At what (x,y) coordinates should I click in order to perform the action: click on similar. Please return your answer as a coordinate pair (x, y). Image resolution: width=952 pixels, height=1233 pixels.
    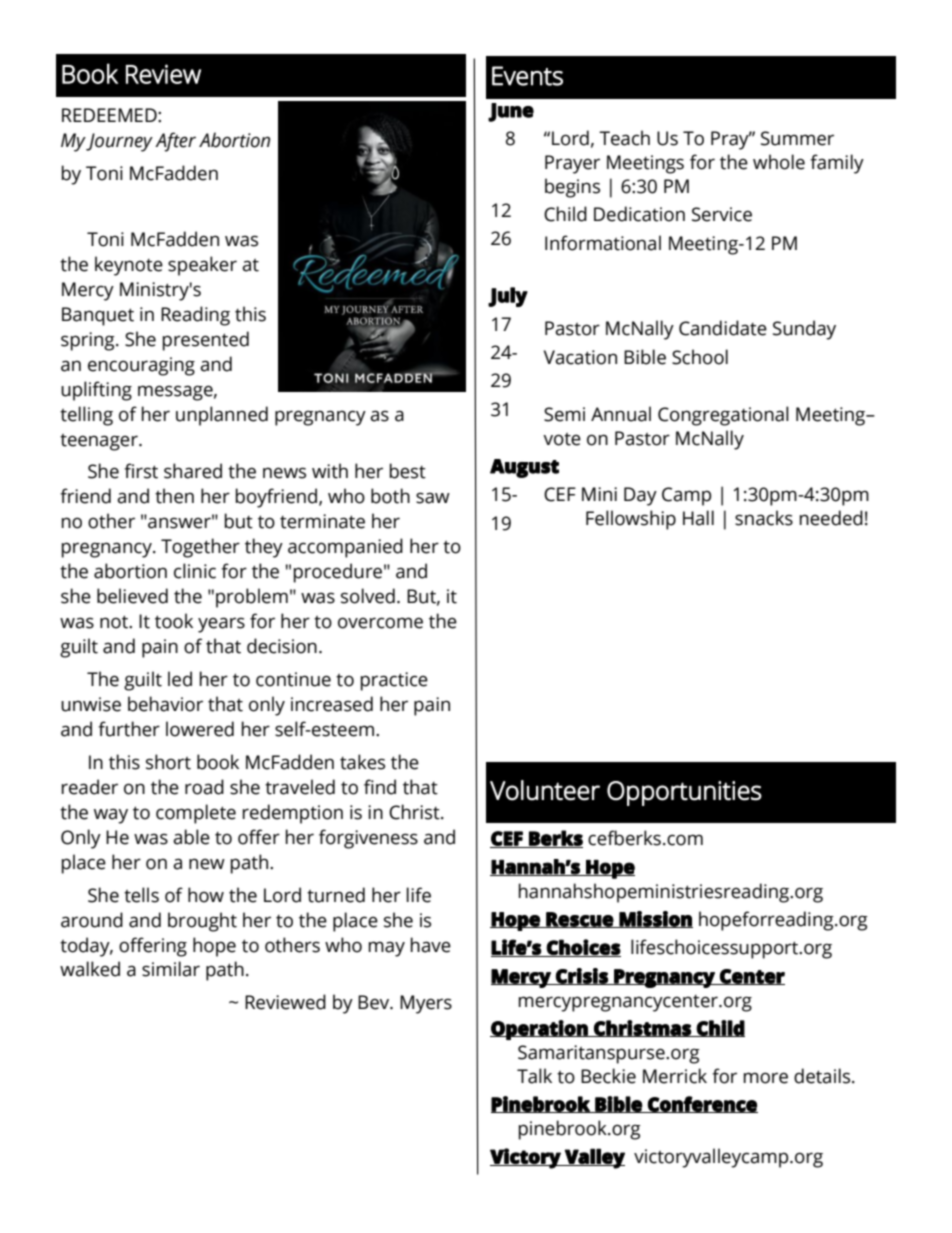
    Looking at the image, I should click on (171, 969).
